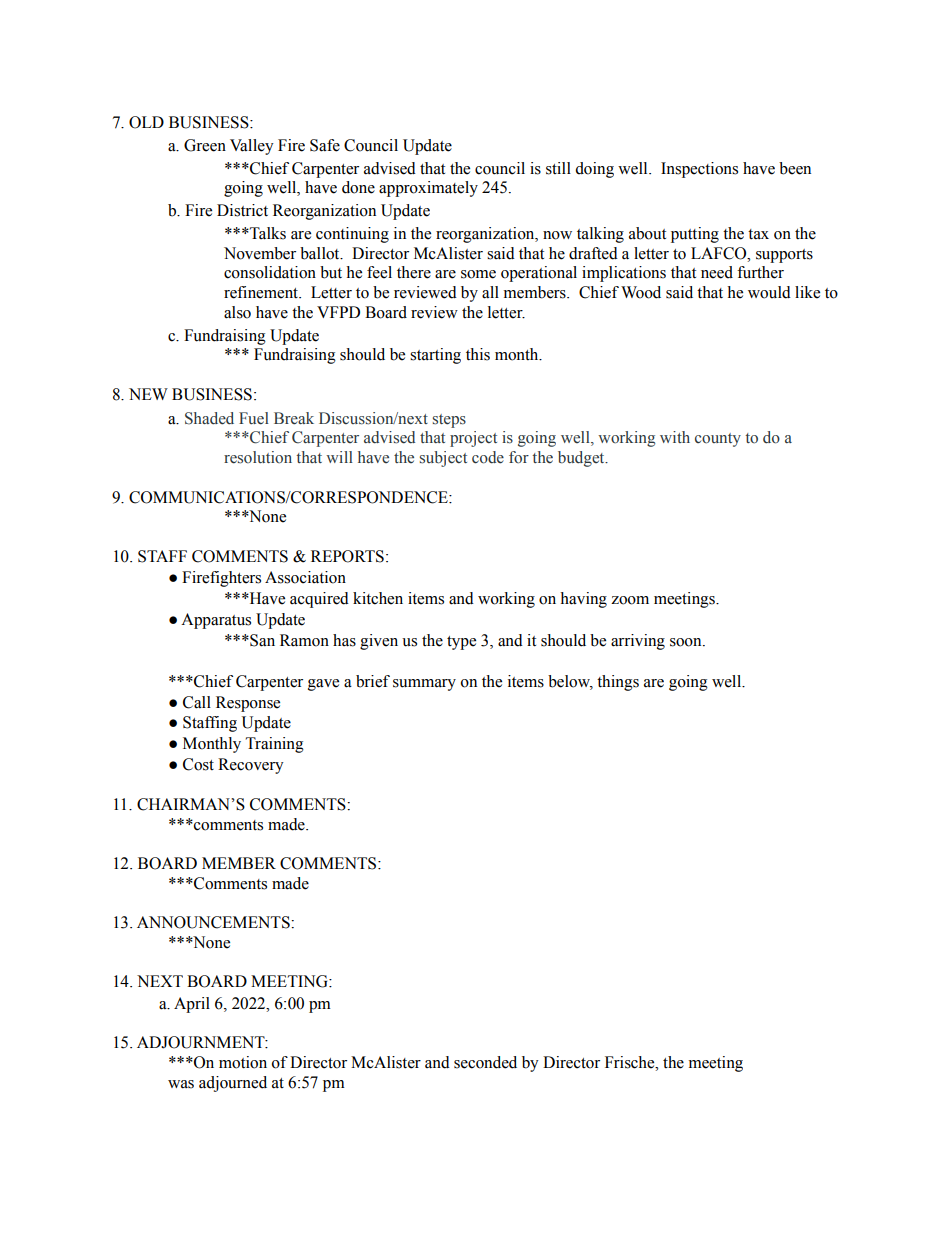  What do you see at coordinates (205, 145) in the screenshot?
I see `Green` at bounding box center [205, 145].
